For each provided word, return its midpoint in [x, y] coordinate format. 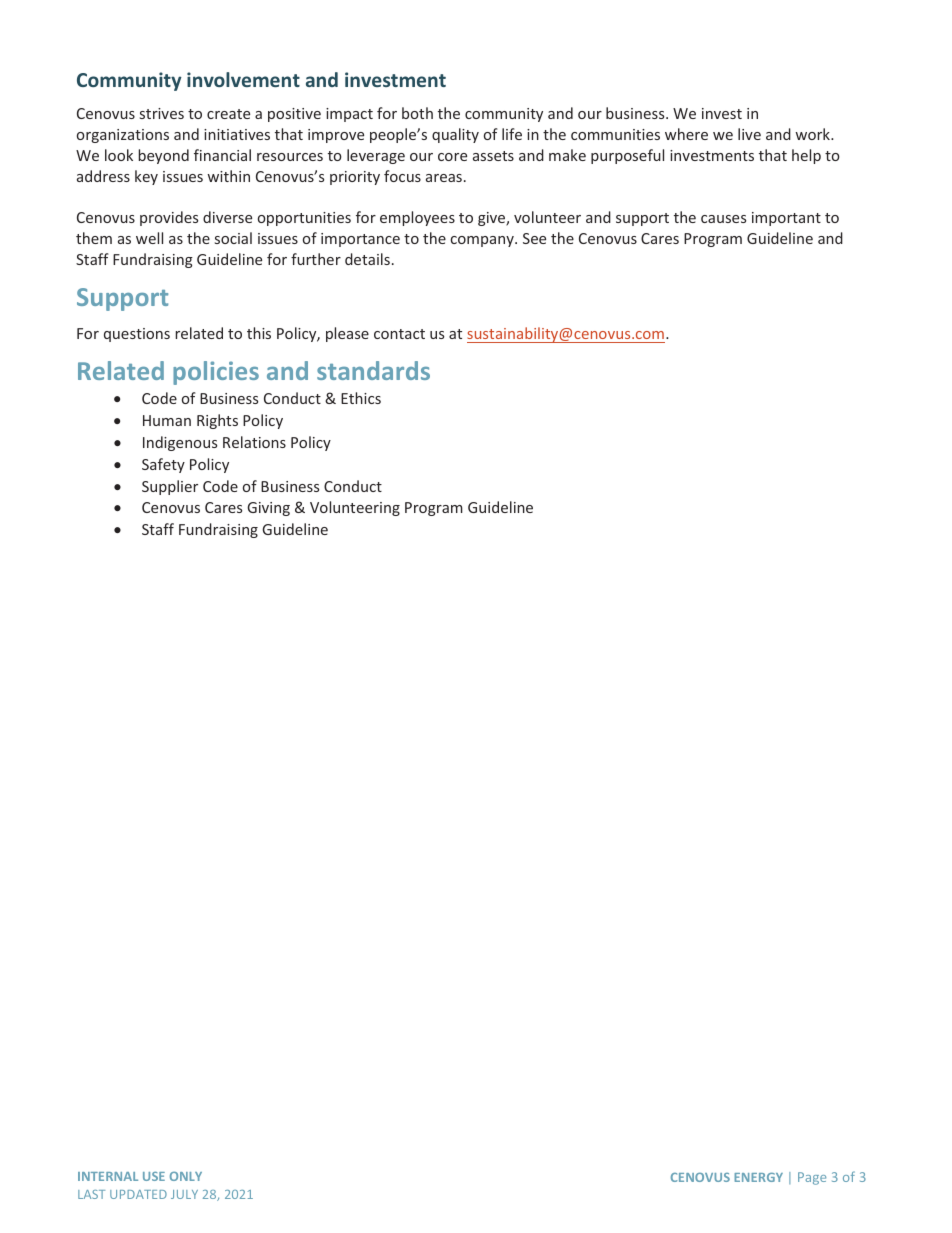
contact [399, 334]
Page [812, 1178]
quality [455, 135]
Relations [254, 442]
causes [723, 219]
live [749, 134]
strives [162, 113]
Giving [268, 509]
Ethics [361, 398]
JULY [184, 1194]
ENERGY [758, 1177]
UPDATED [138, 1194]
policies [216, 373]
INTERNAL [108, 1176]
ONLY [186, 1176]
